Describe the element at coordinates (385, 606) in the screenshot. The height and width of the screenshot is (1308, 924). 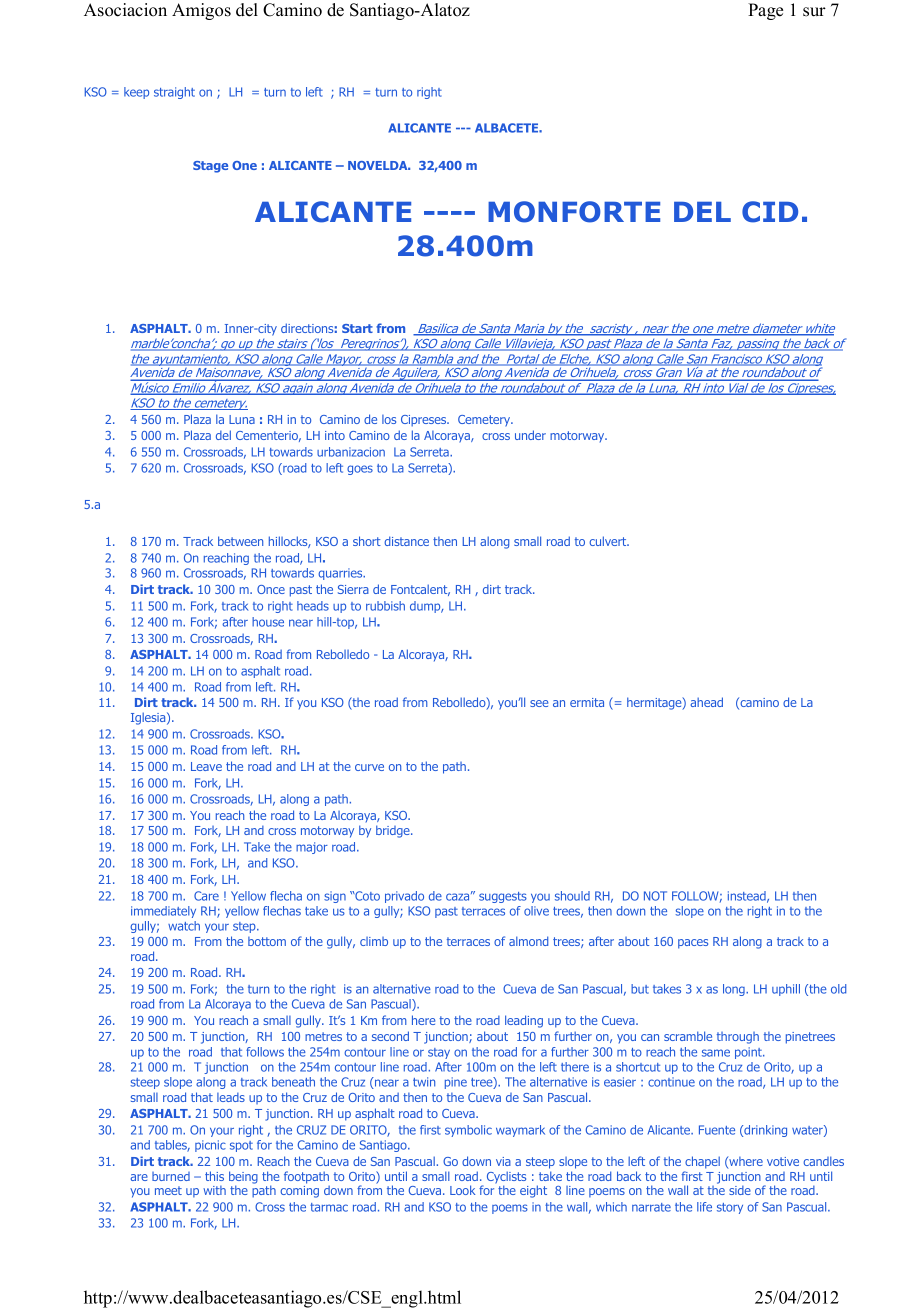
I see `rubbish` at that location.
